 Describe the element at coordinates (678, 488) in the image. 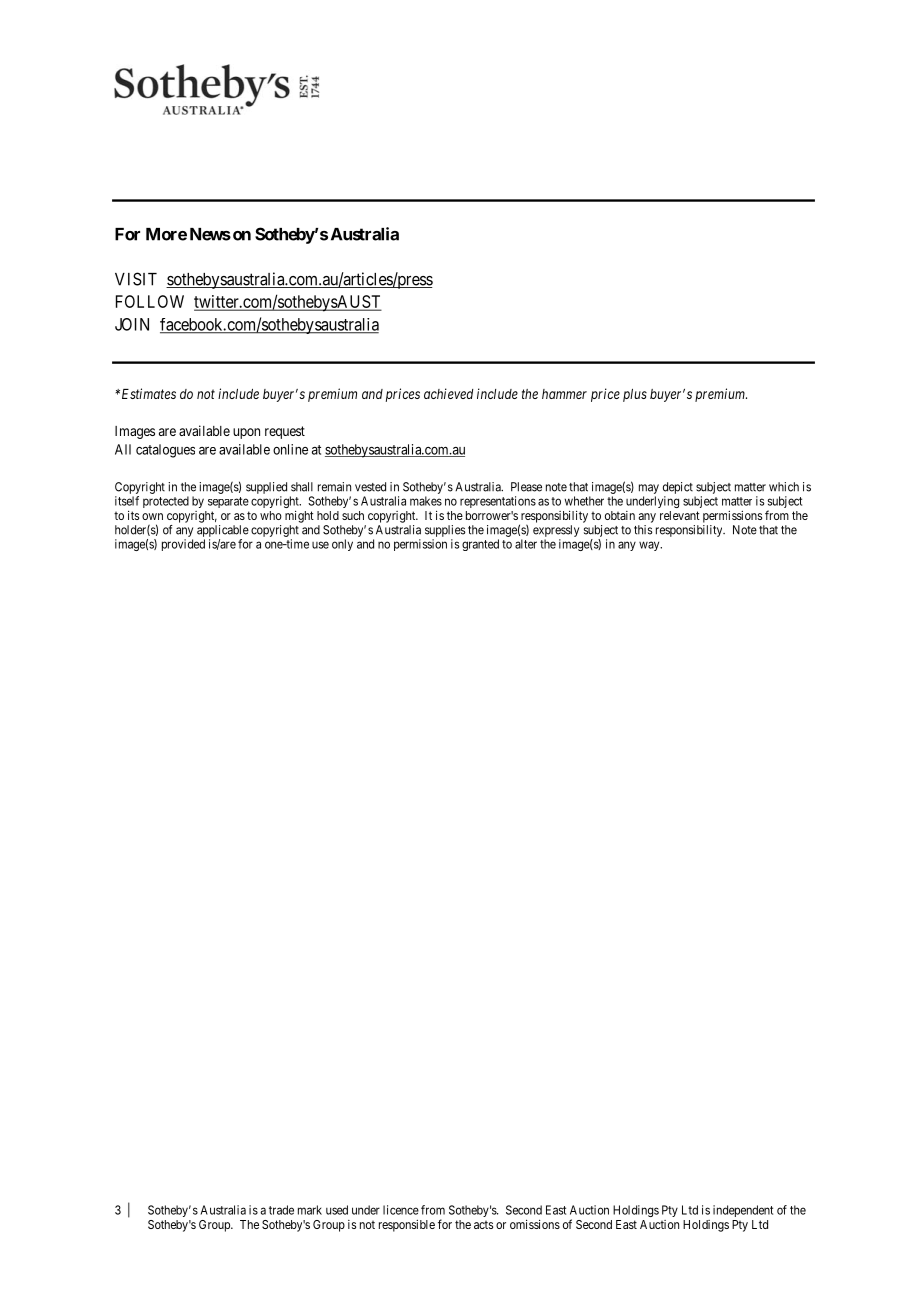

I see `depict` at that location.
